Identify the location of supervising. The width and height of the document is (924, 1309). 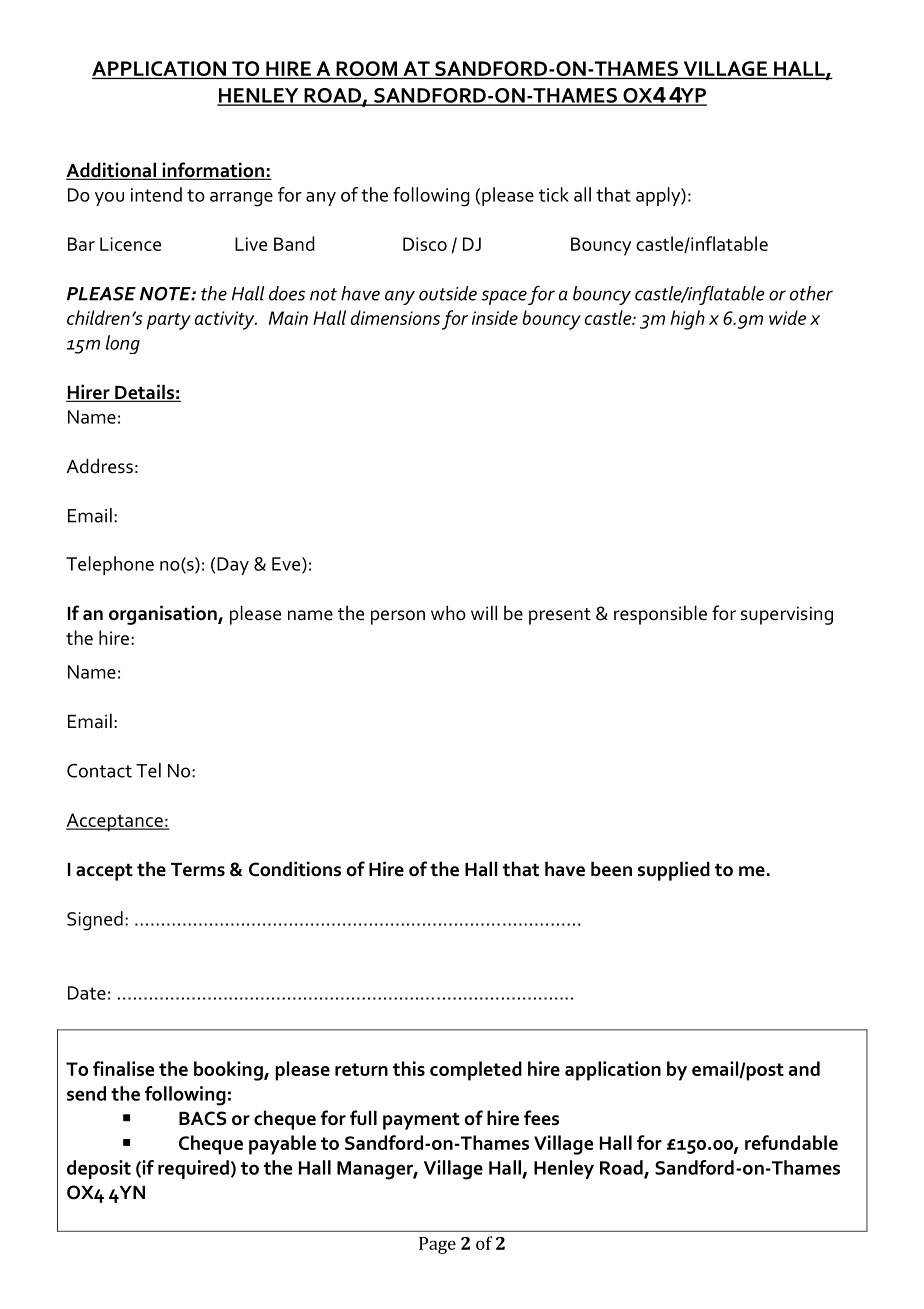
(787, 615).
